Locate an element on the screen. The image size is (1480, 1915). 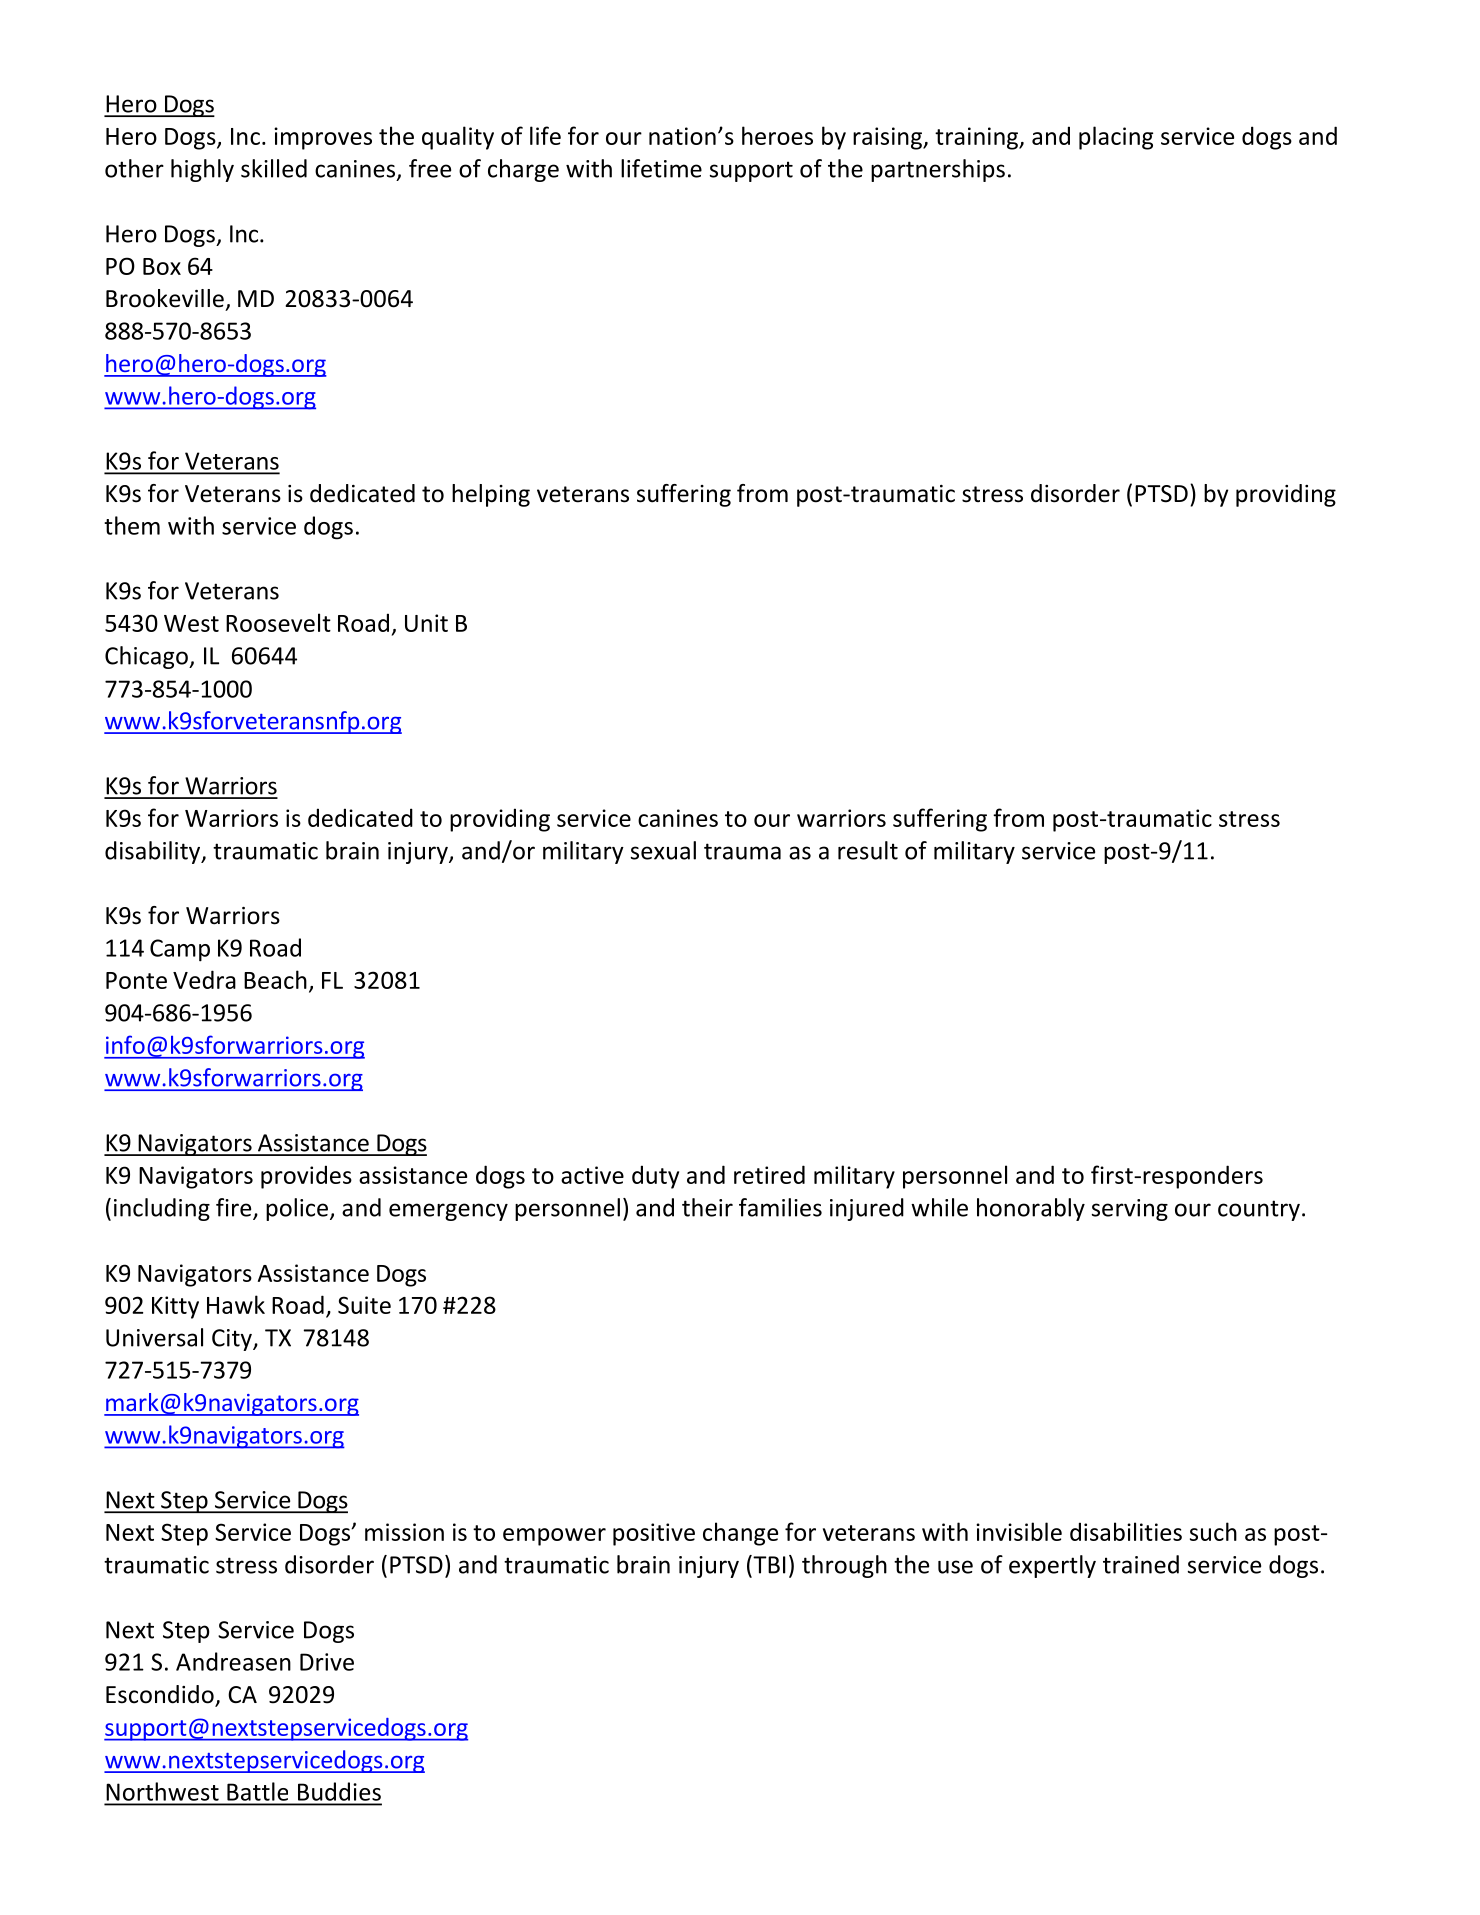
Drive is located at coordinates (327, 1662).
